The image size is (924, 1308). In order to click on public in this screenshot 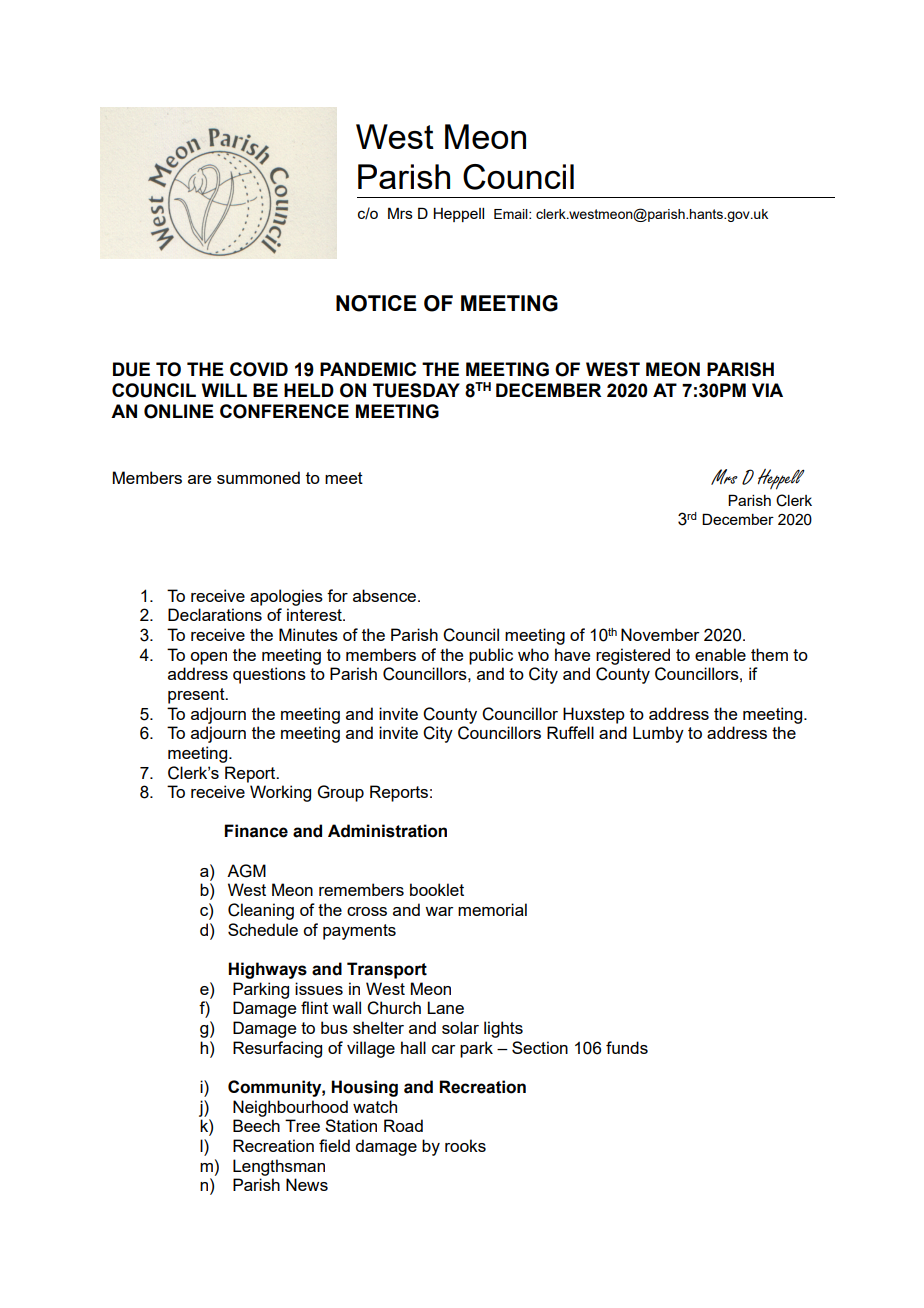, I will do `click(491, 656)`.
